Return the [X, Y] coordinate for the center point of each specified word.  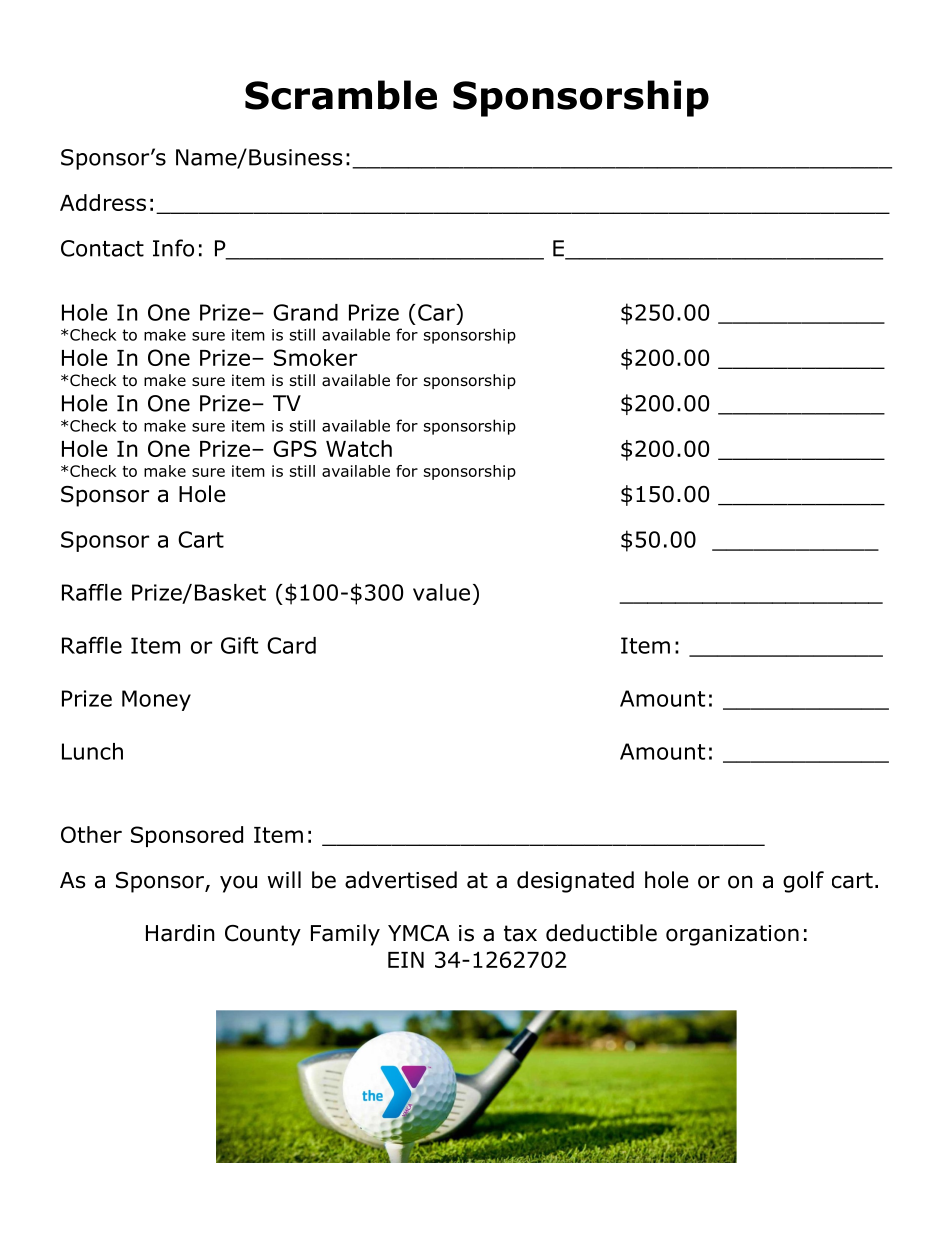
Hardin [180, 933]
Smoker [315, 357]
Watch [359, 448]
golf [803, 882]
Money [156, 700]
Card [291, 645]
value [441, 592]
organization [732, 935]
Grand [305, 312]
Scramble [341, 95]
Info [173, 248]
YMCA [419, 933]
